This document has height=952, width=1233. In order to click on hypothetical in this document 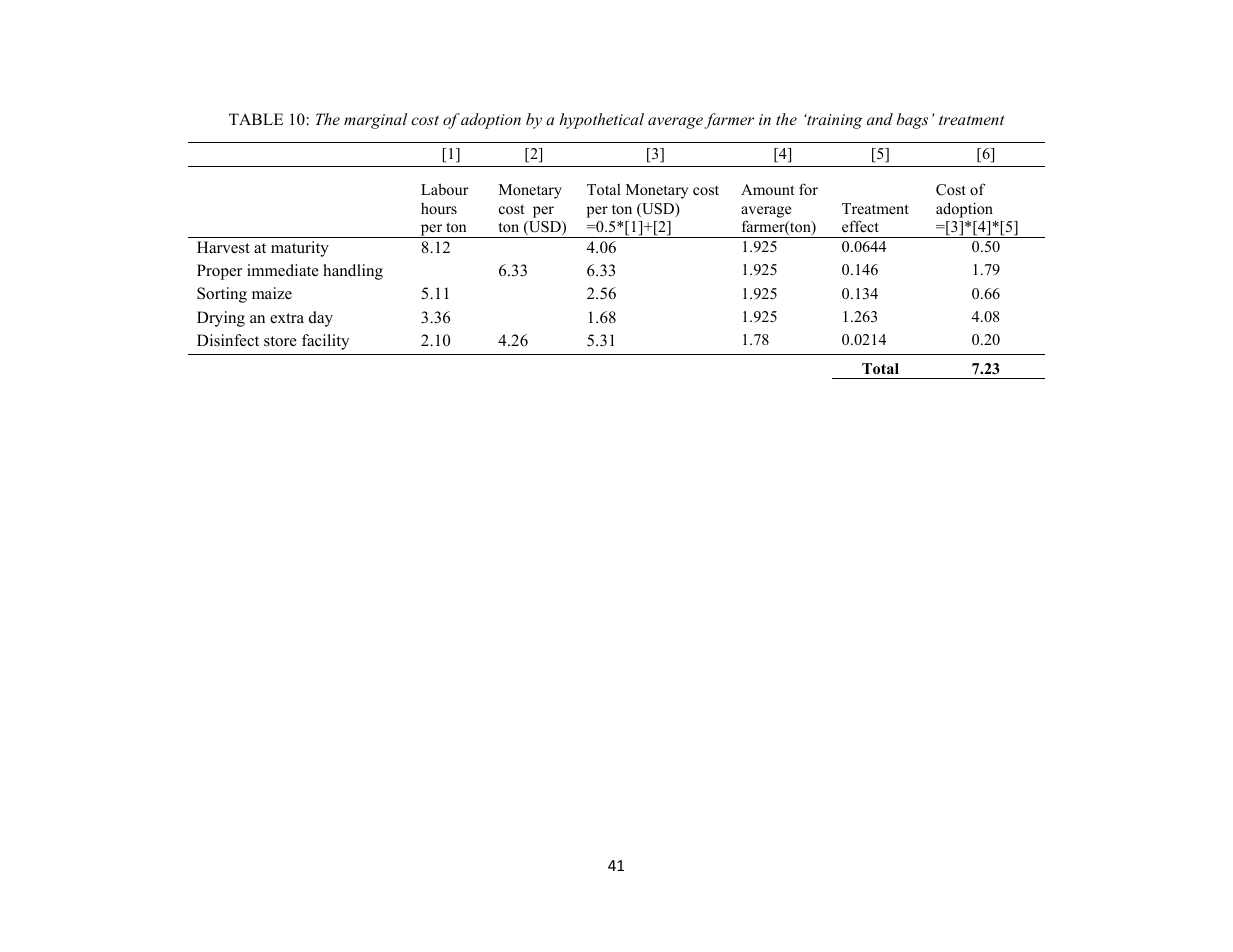, I will do `click(601, 121)`.
